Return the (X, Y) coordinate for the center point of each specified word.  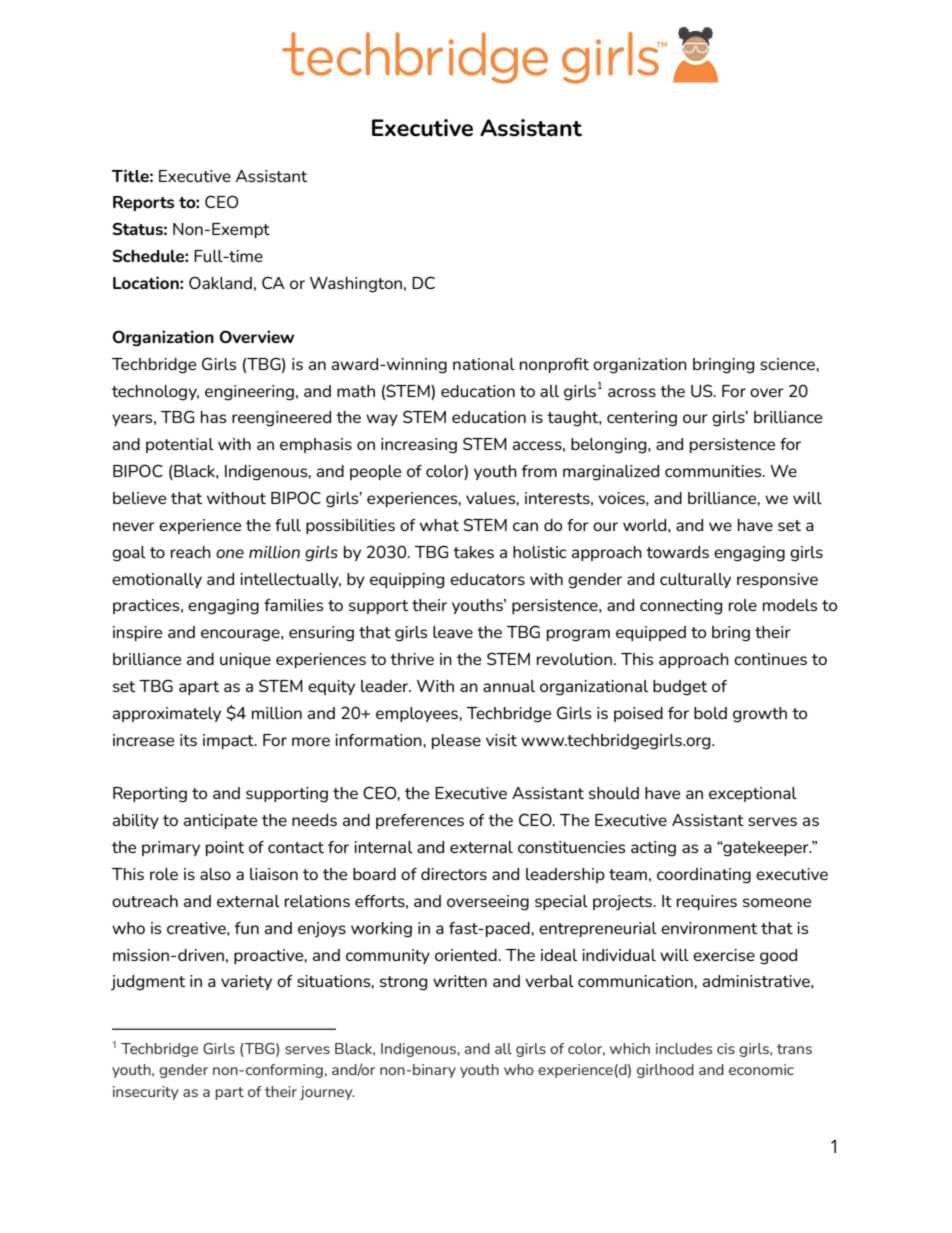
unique (245, 660)
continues (770, 659)
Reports (143, 203)
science (788, 364)
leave (453, 632)
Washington (356, 285)
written (460, 981)
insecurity (145, 1093)
